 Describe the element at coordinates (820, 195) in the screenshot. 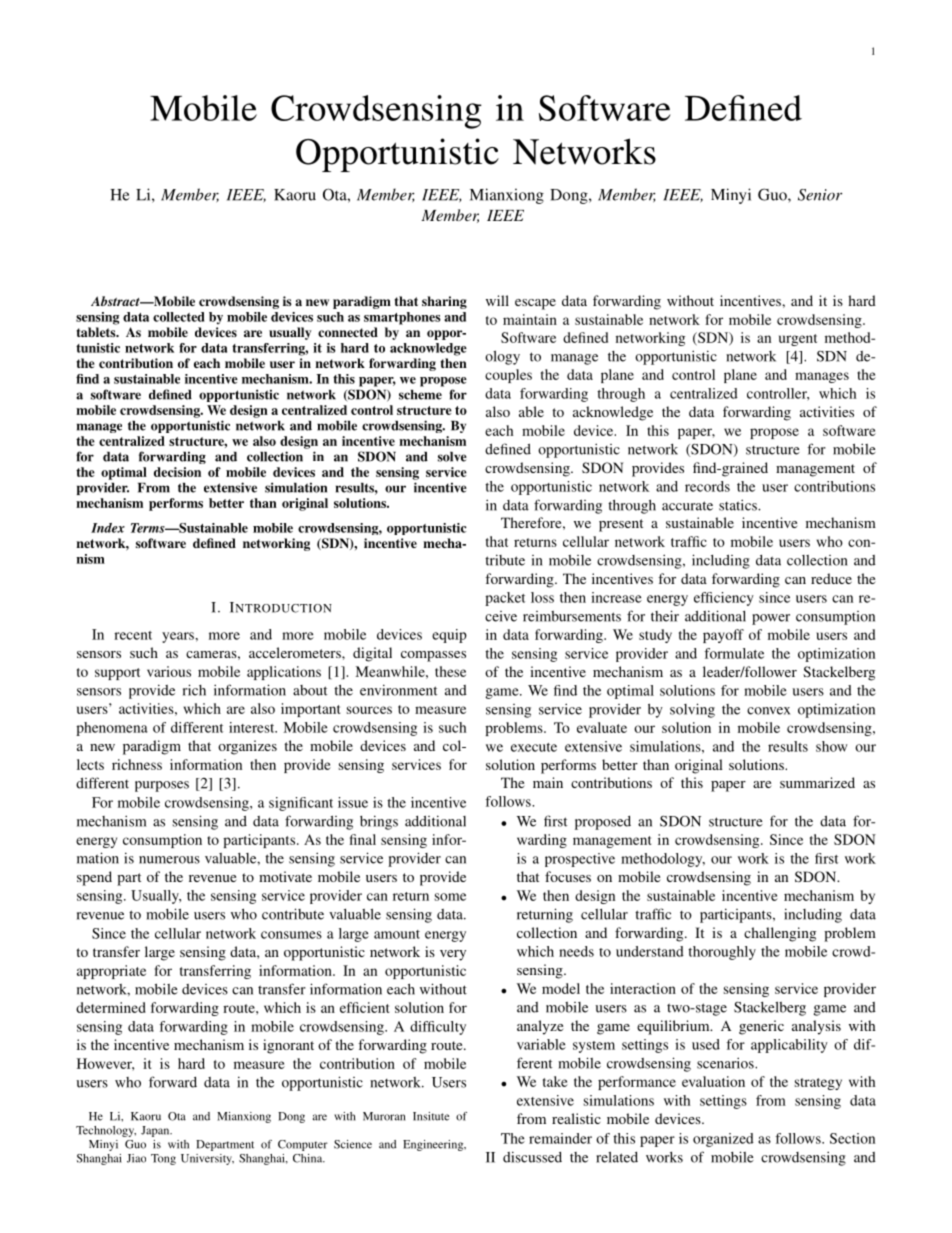

I see `Senior` at that location.
